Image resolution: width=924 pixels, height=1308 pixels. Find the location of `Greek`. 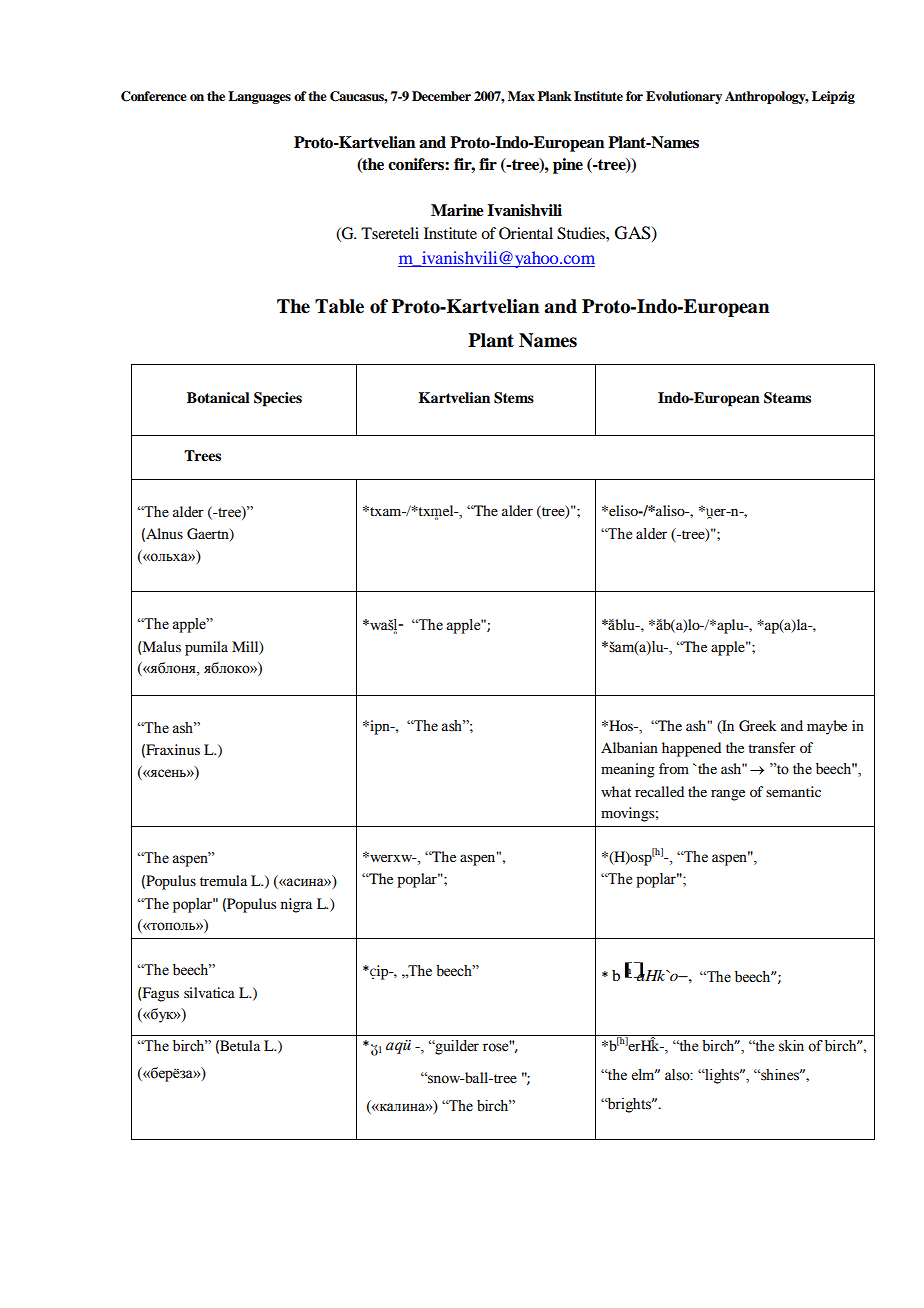

Greek is located at coordinates (758, 726).
